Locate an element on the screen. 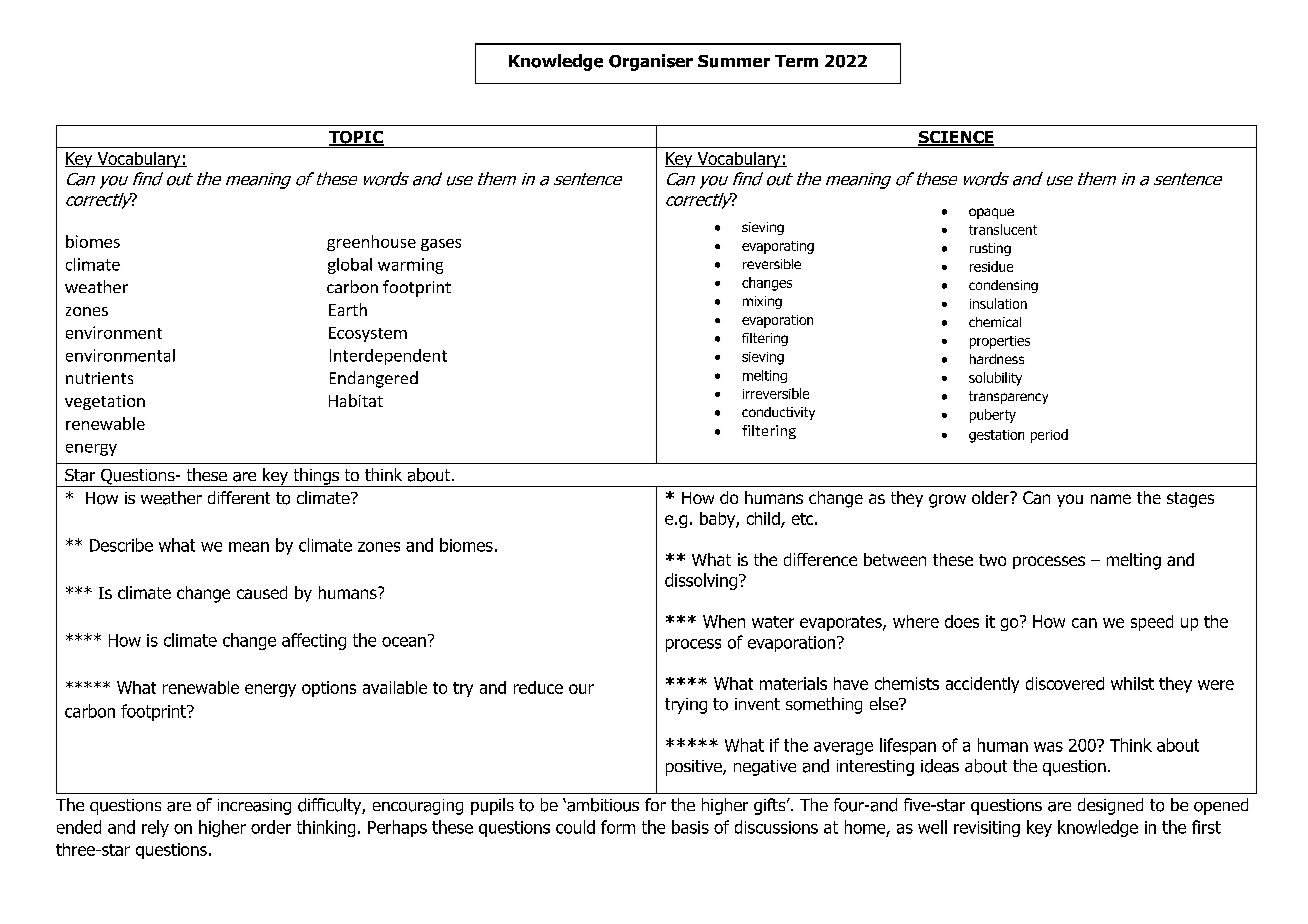 The height and width of the screenshot is (924, 1308). global is located at coordinates (350, 266).
